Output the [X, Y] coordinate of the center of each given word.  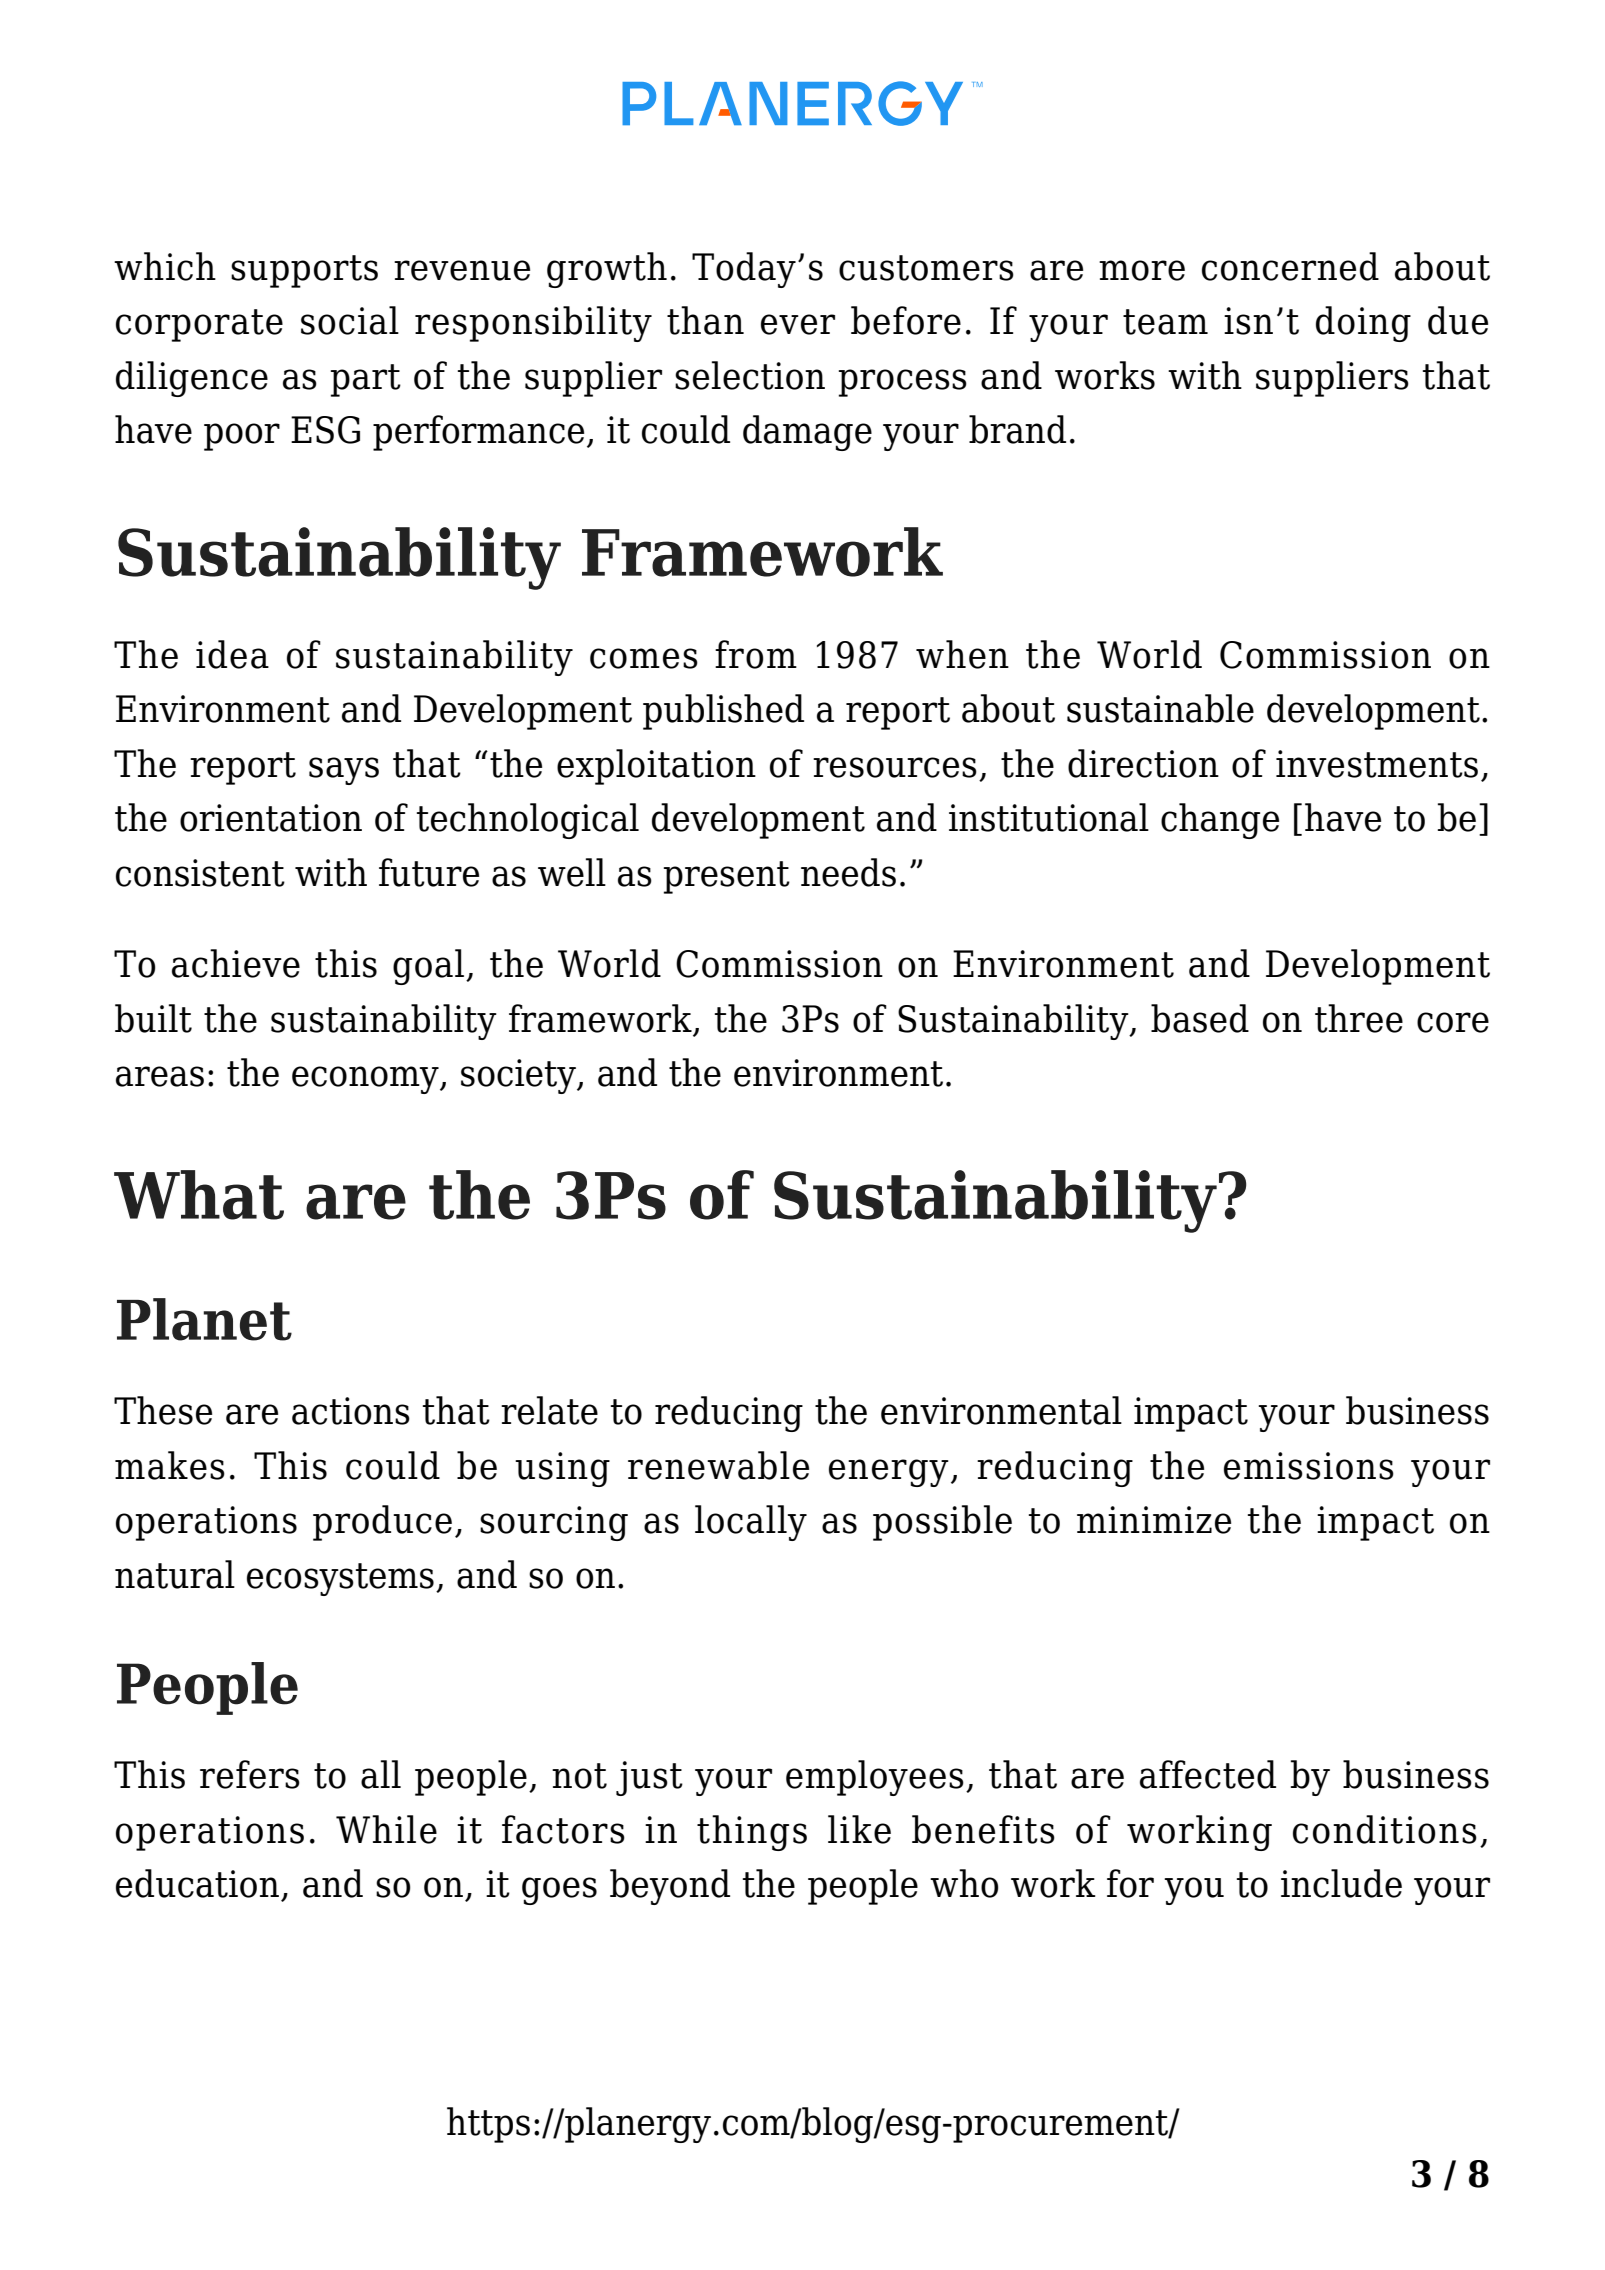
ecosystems [340, 1579]
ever [798, 324]
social [350, 320]
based [1200, 1018]
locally [751, 1523]
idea [232, 654]
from [756, 654]
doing [1363, 324]
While [386, 1829]
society [519, 1076]
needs [848, 872]
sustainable [1160, 708]
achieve [236, 963]
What [199, 1195]
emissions [1309, 1466]
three [1359, 1018]
